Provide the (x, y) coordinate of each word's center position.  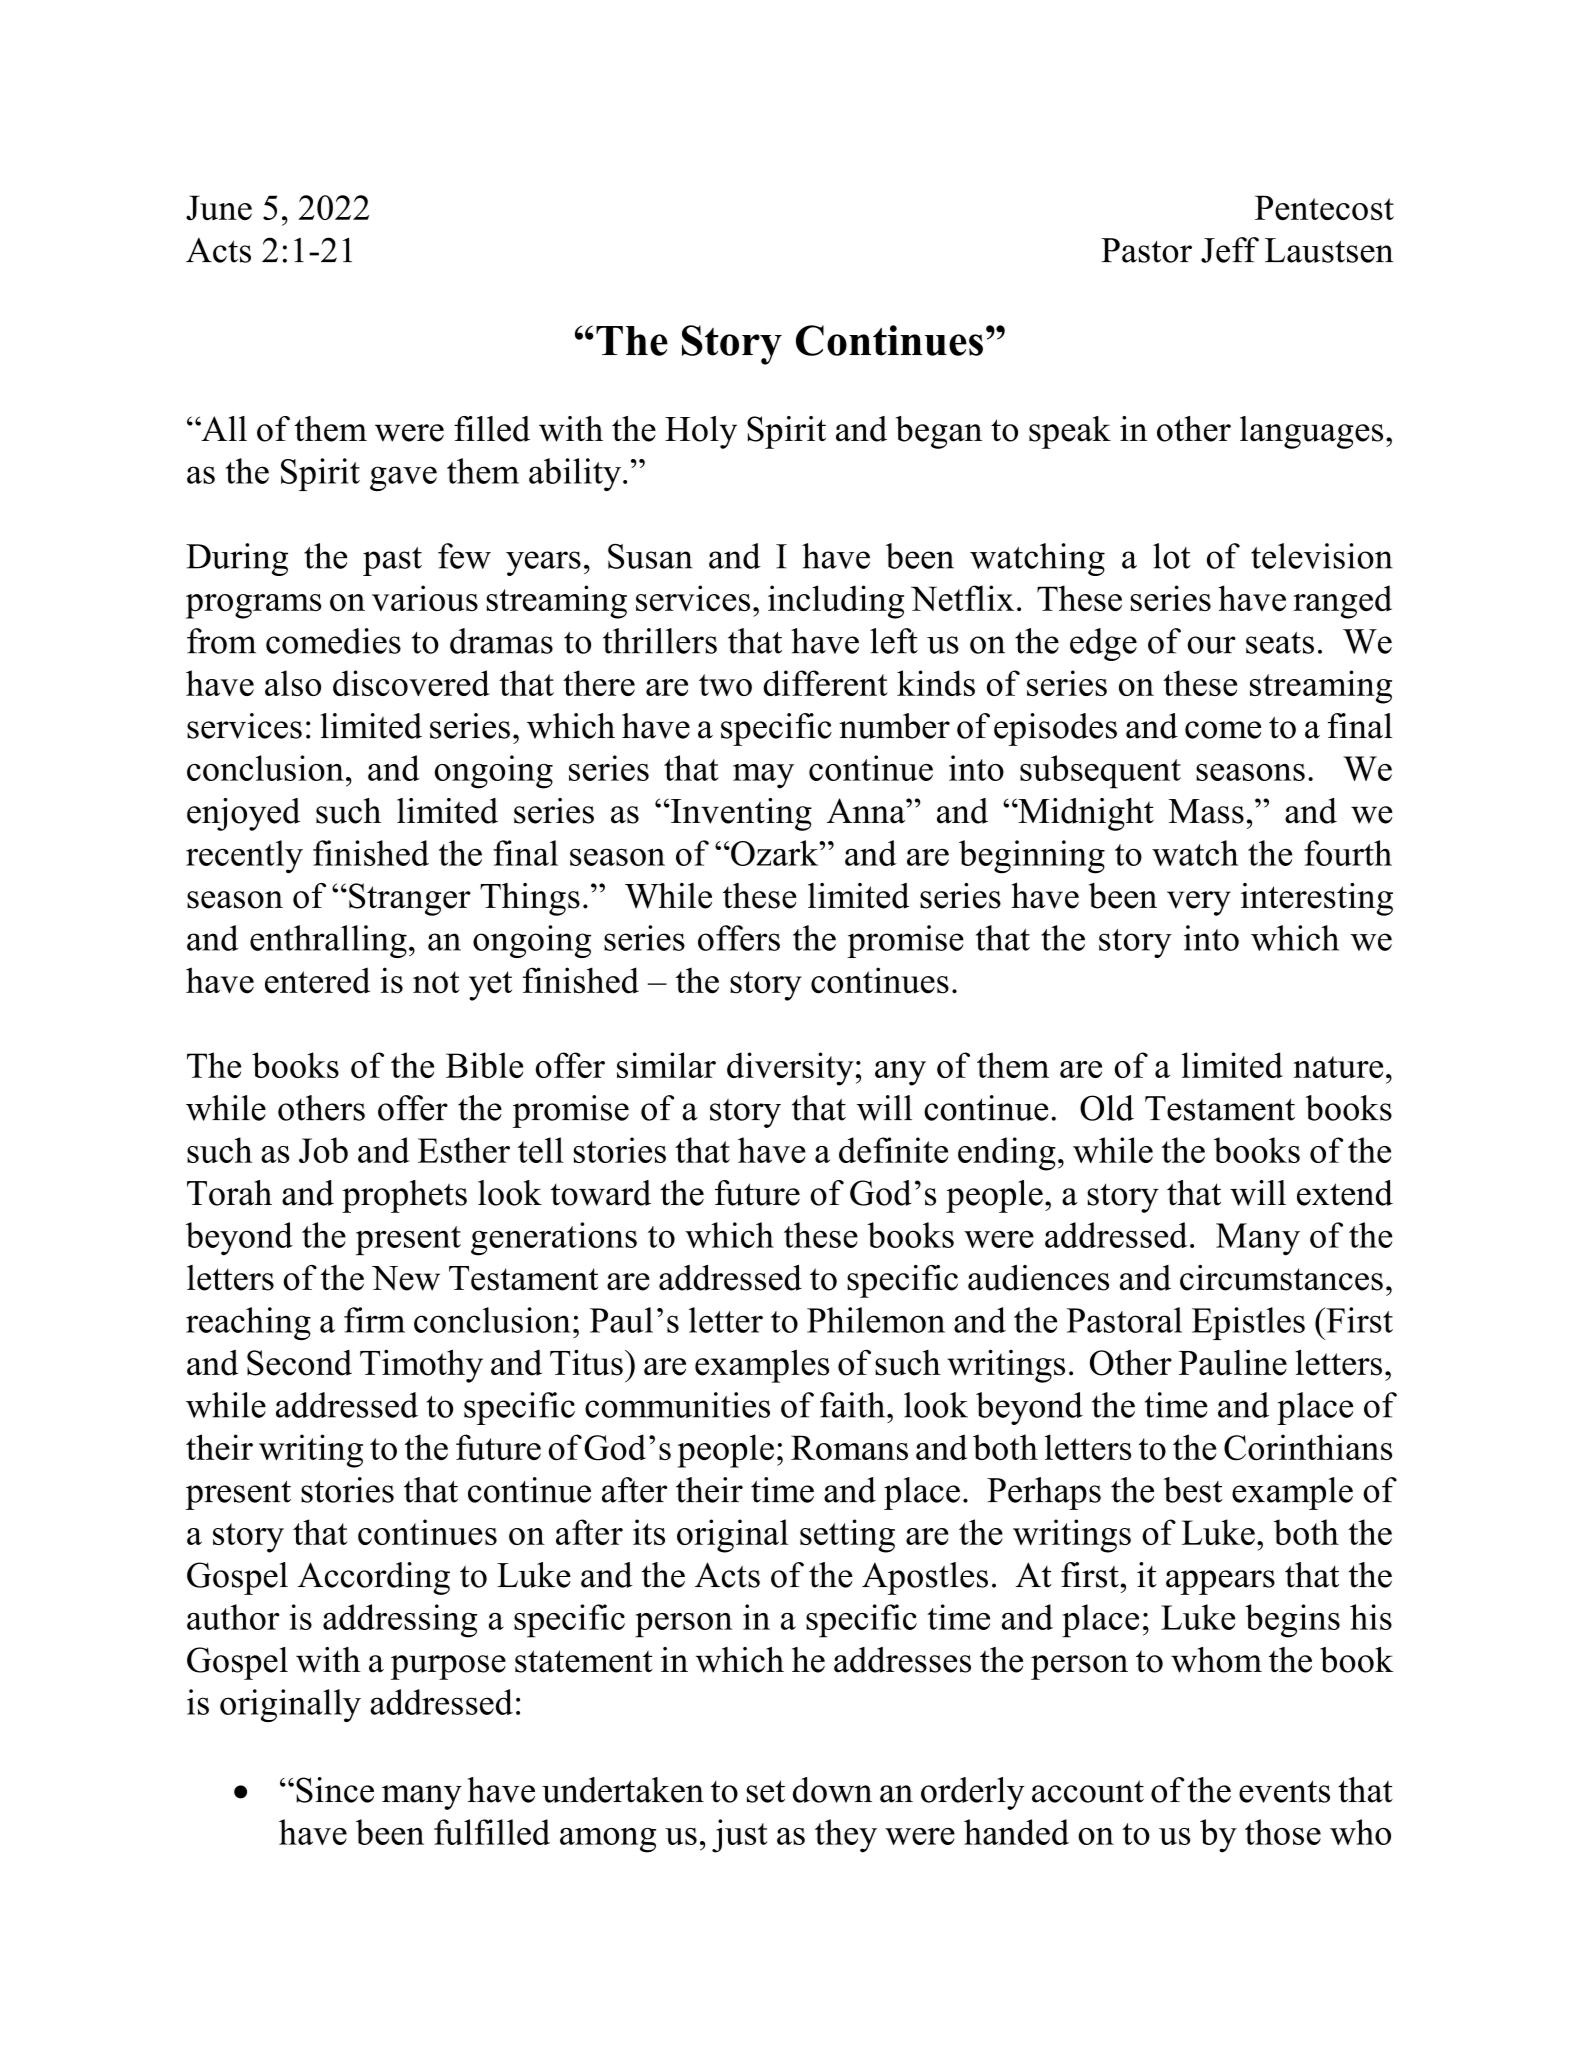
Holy (701, 432)
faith (854, 1405)
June (219, 208)
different (825, 683)
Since (335, 1790)
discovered (411, 683)
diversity (790, 1069)
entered (317, 980)
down (832, 1790)
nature (1338, 1067)
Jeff (1230, 250)
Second (299, 1363)
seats (1280, 643)
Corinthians (1308, 1447)
